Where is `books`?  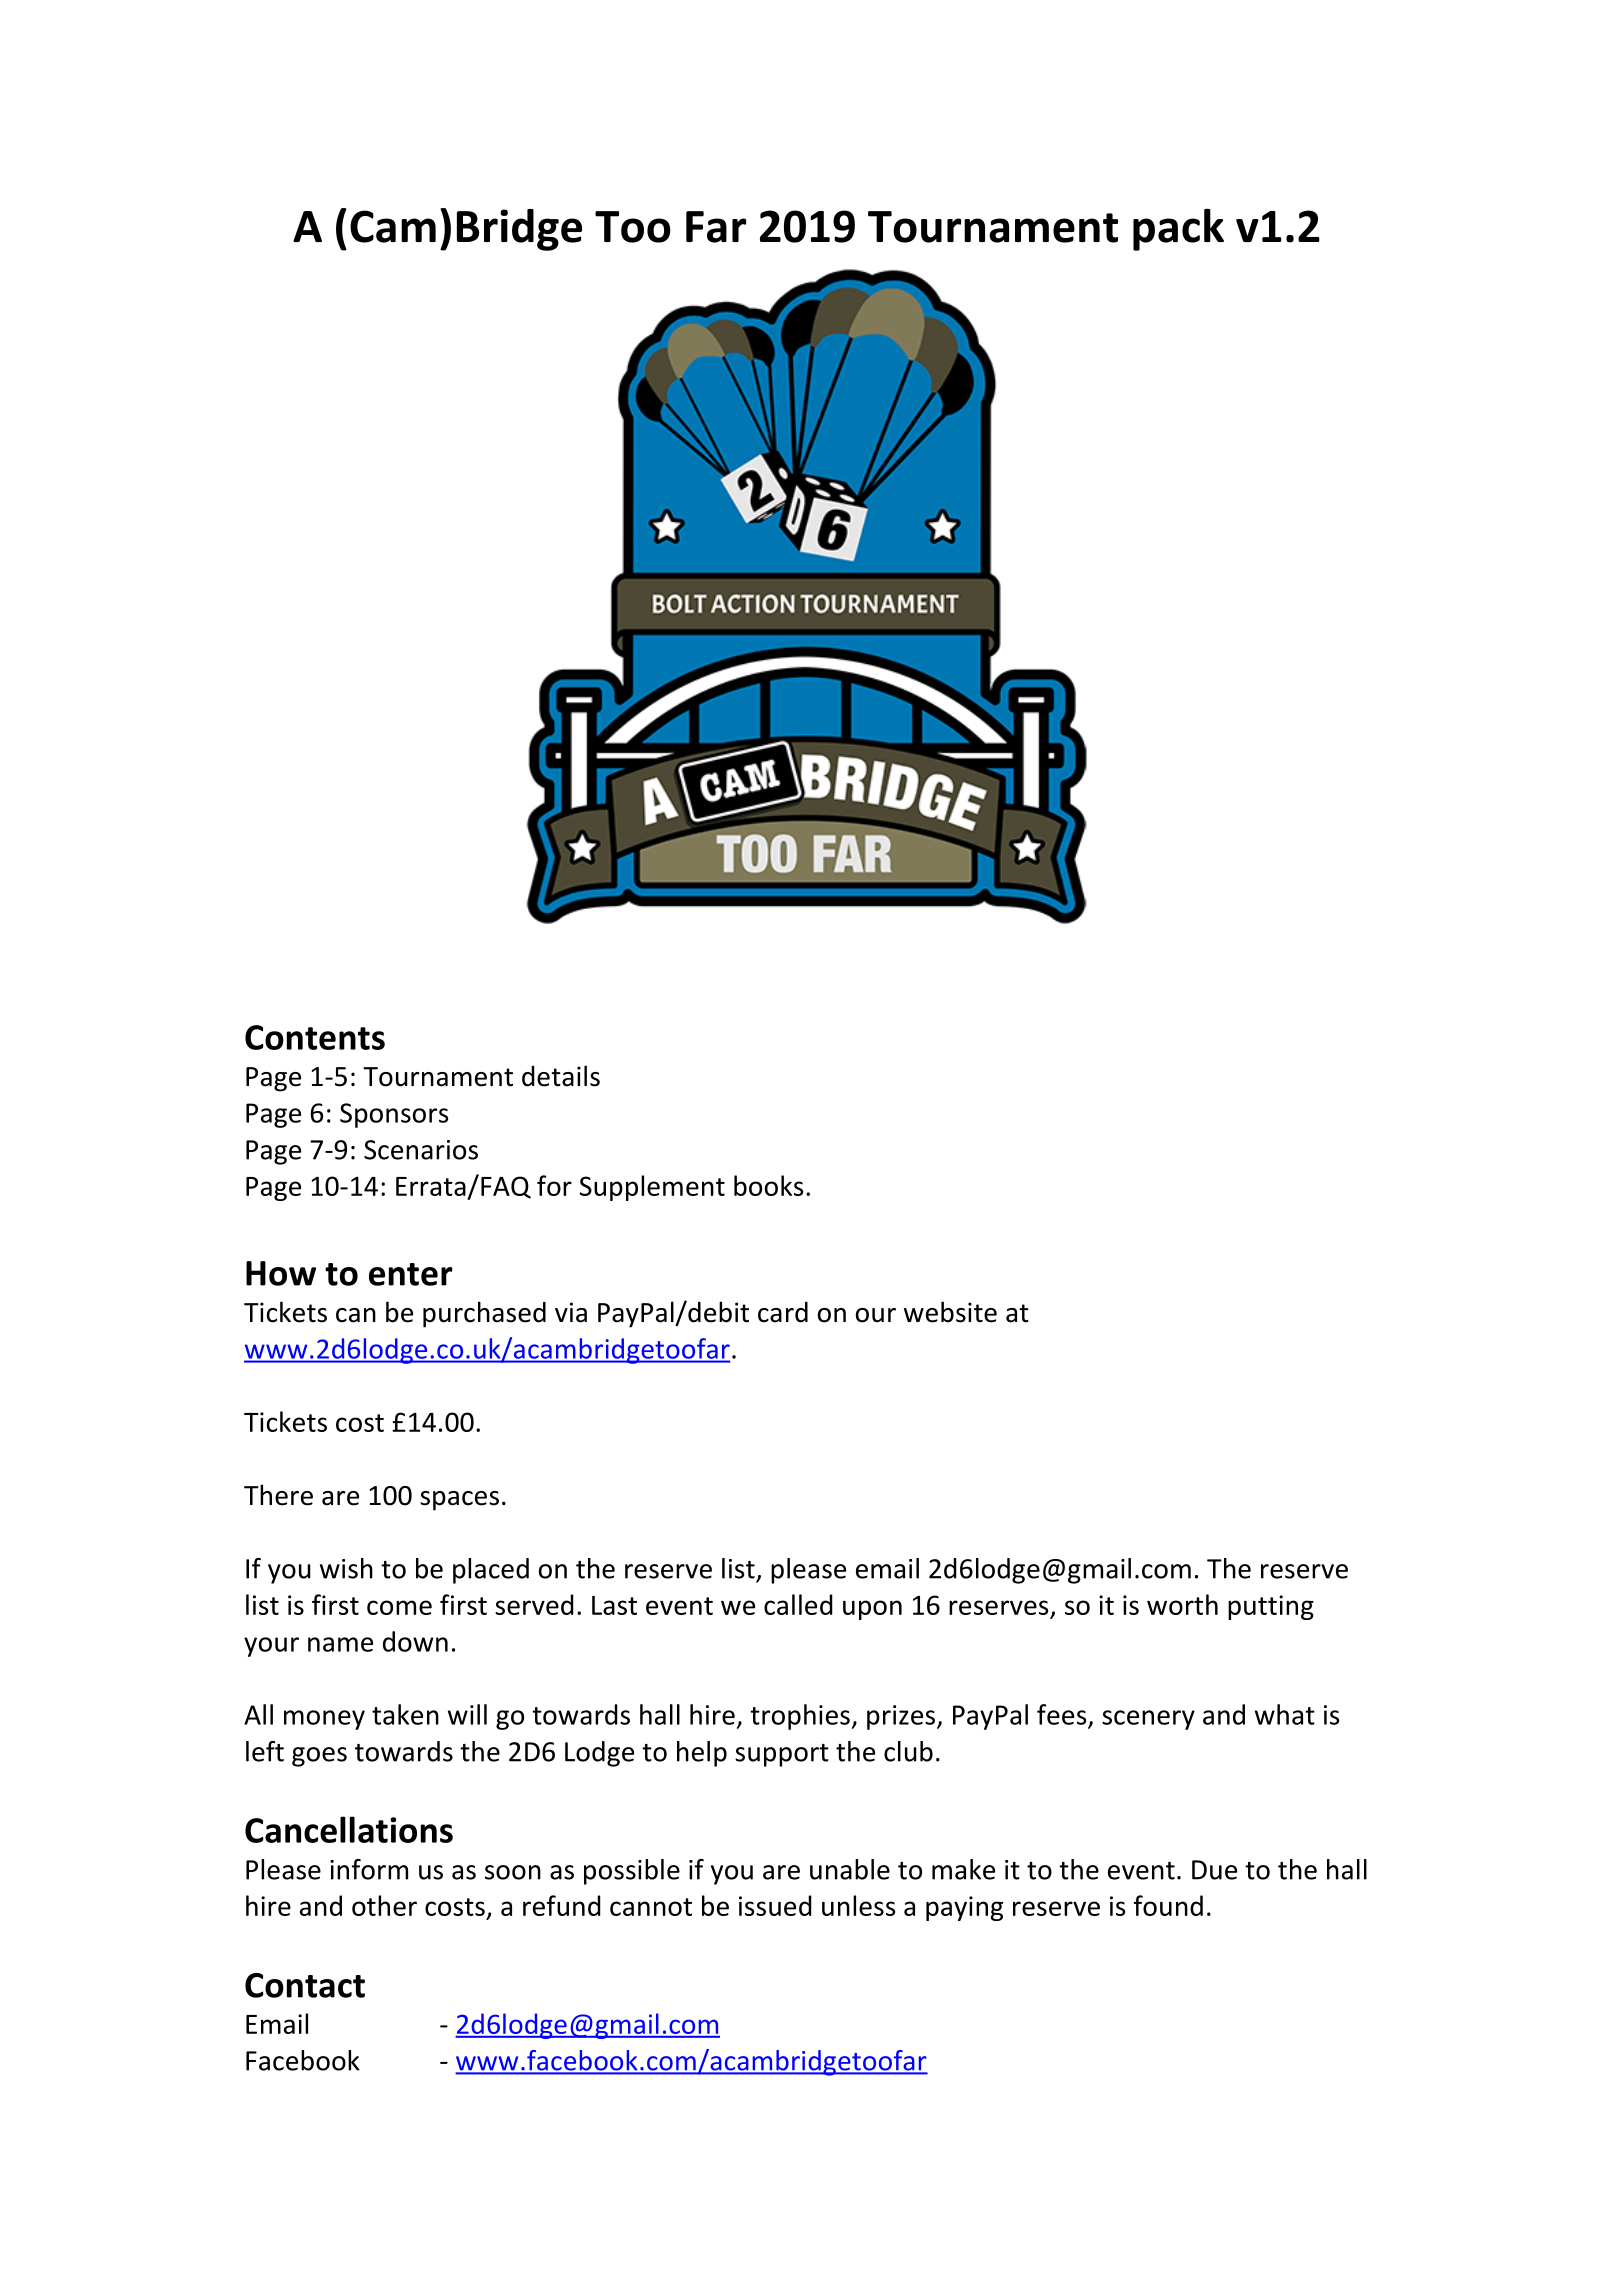
books is located at coordinates (768, 1185).
